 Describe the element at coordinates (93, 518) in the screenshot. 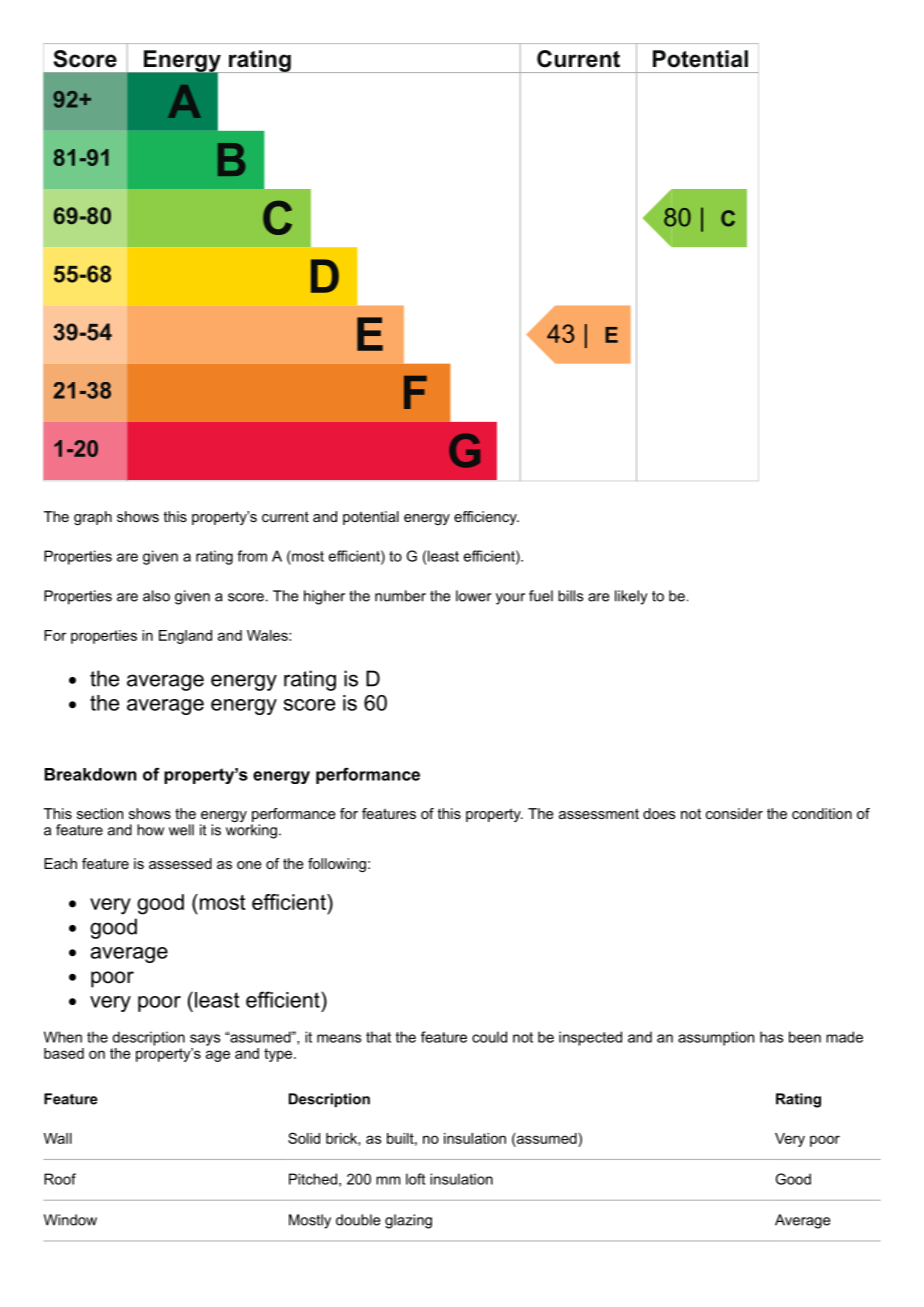

I see `graph` at that location.
